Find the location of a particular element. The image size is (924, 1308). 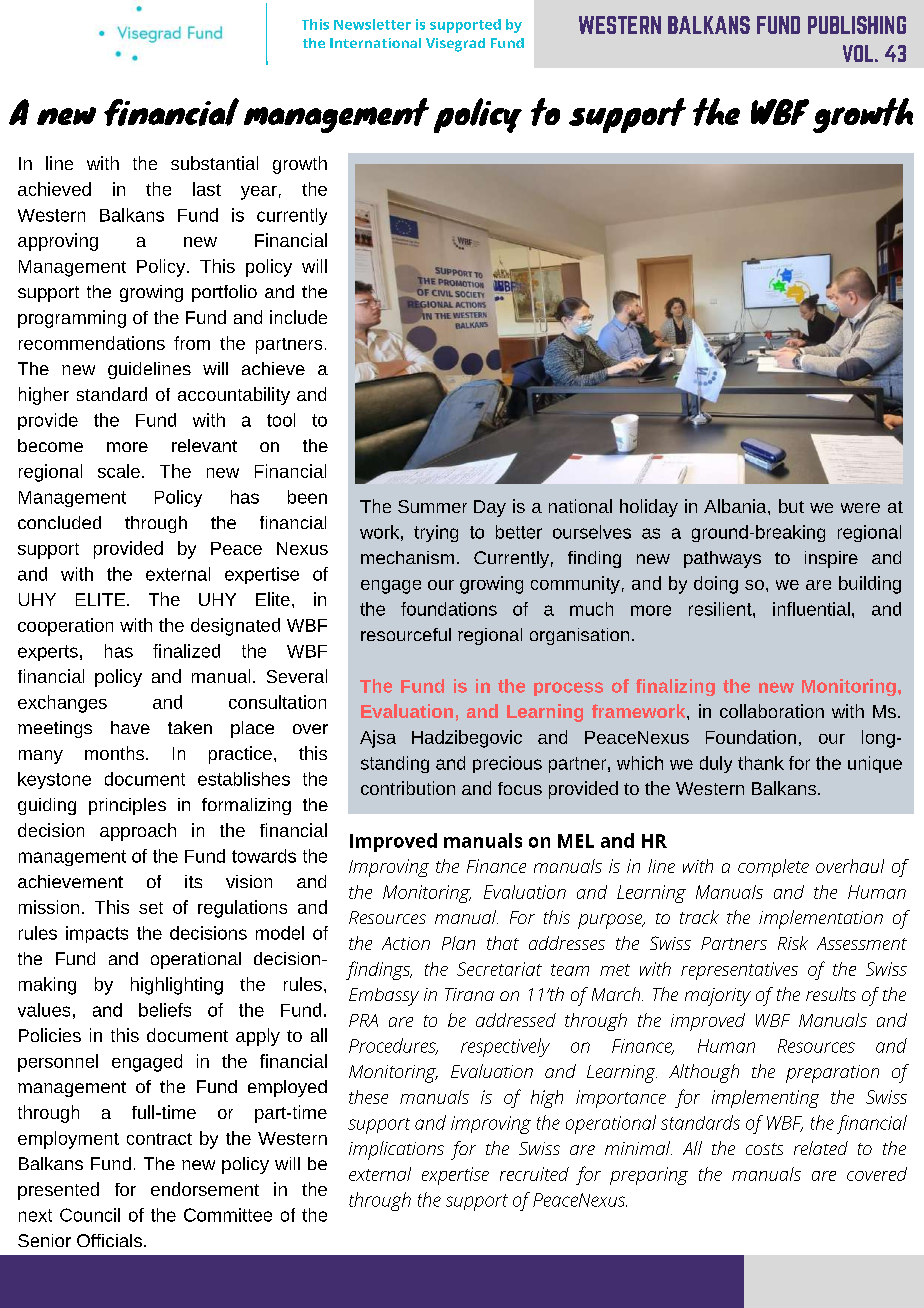

pathways is located at coordinates (722, 559).
